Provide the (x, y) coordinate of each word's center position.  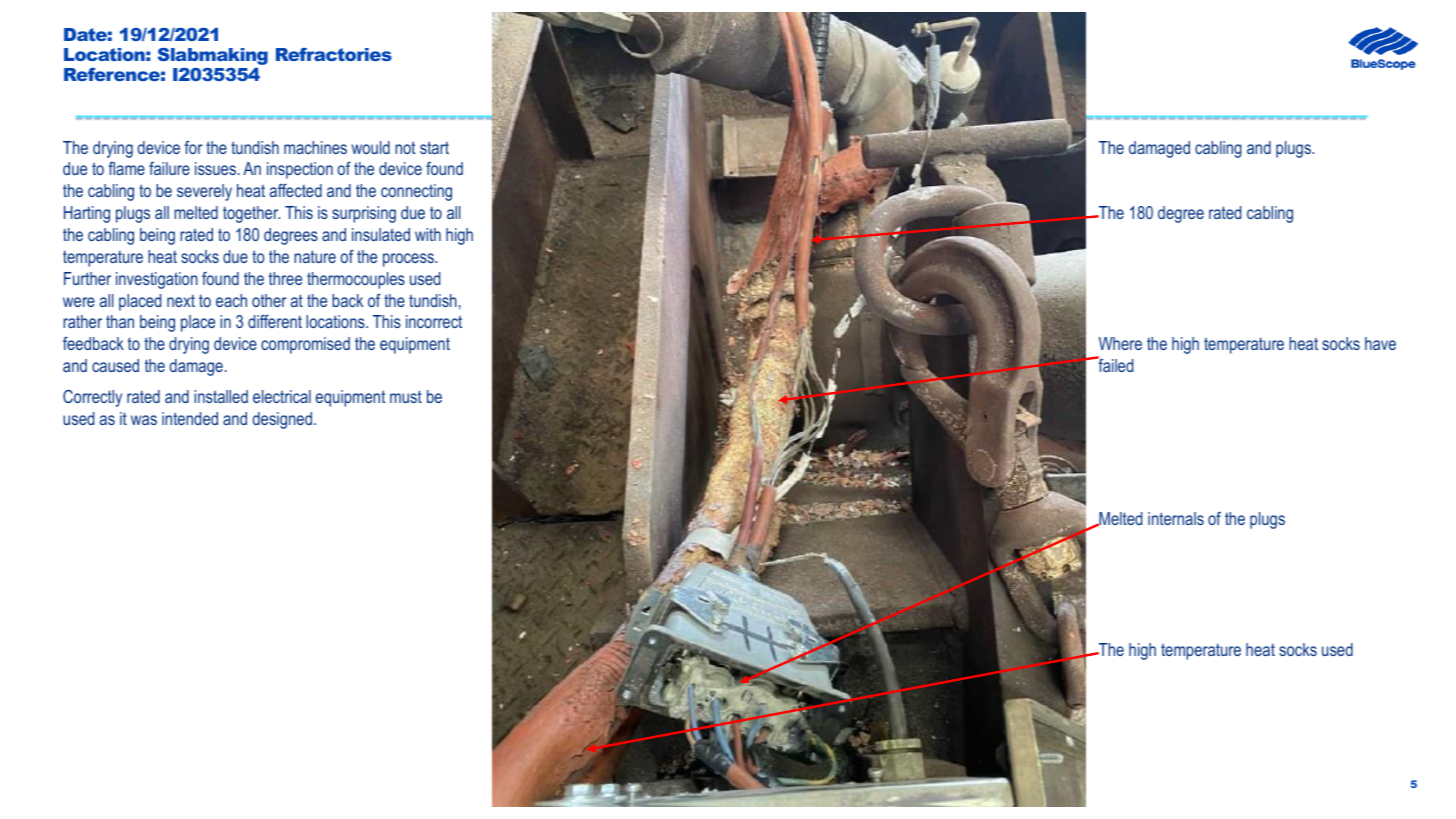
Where (1120, 343)
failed (1114, 364)
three (285, 278)
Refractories (334, 54)
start (434, 147)
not (405, 147)
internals (1176, 518)
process (409, 260)
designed (283, 420)
